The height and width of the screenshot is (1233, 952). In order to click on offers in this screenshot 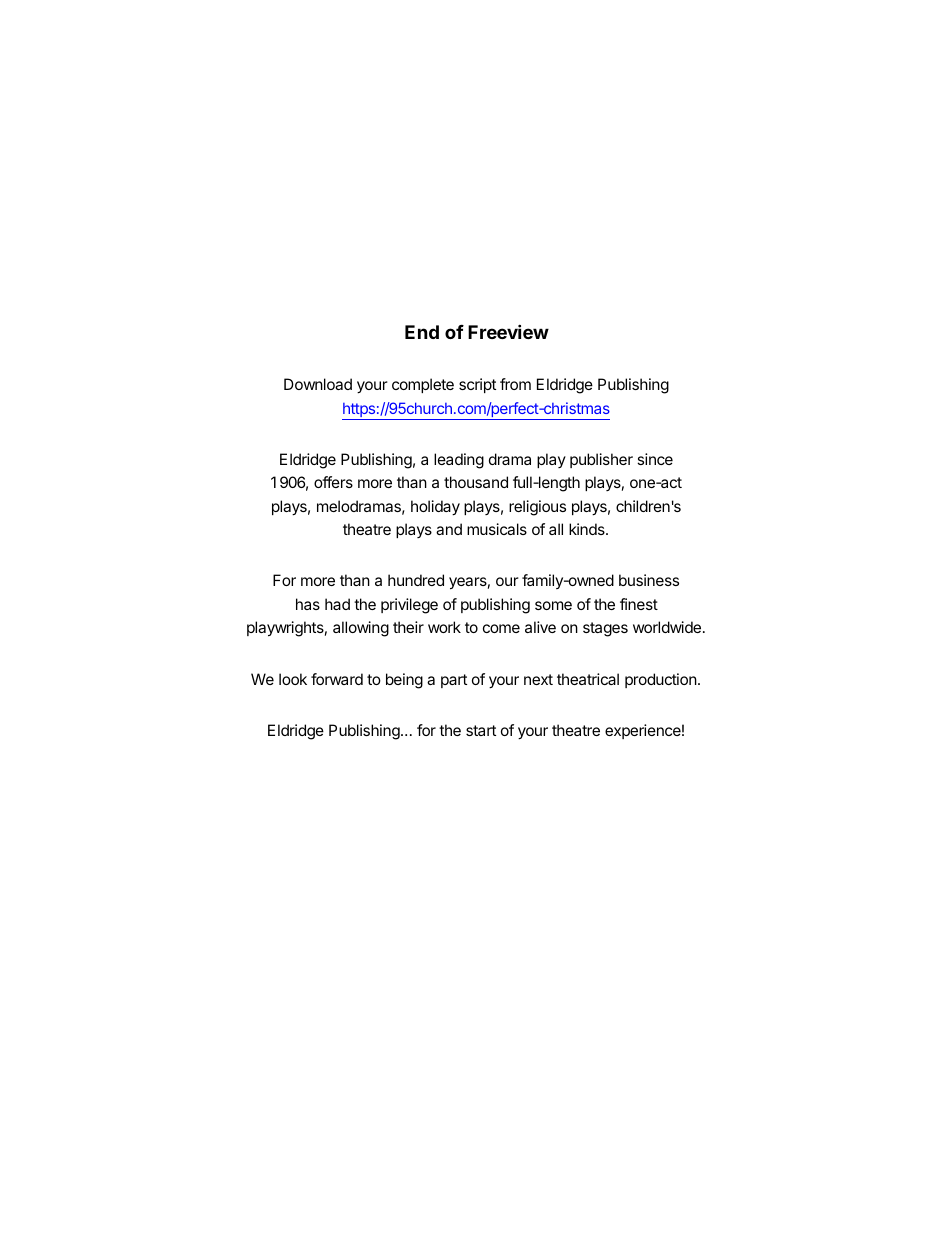, I will do `click(333, 482)`.
